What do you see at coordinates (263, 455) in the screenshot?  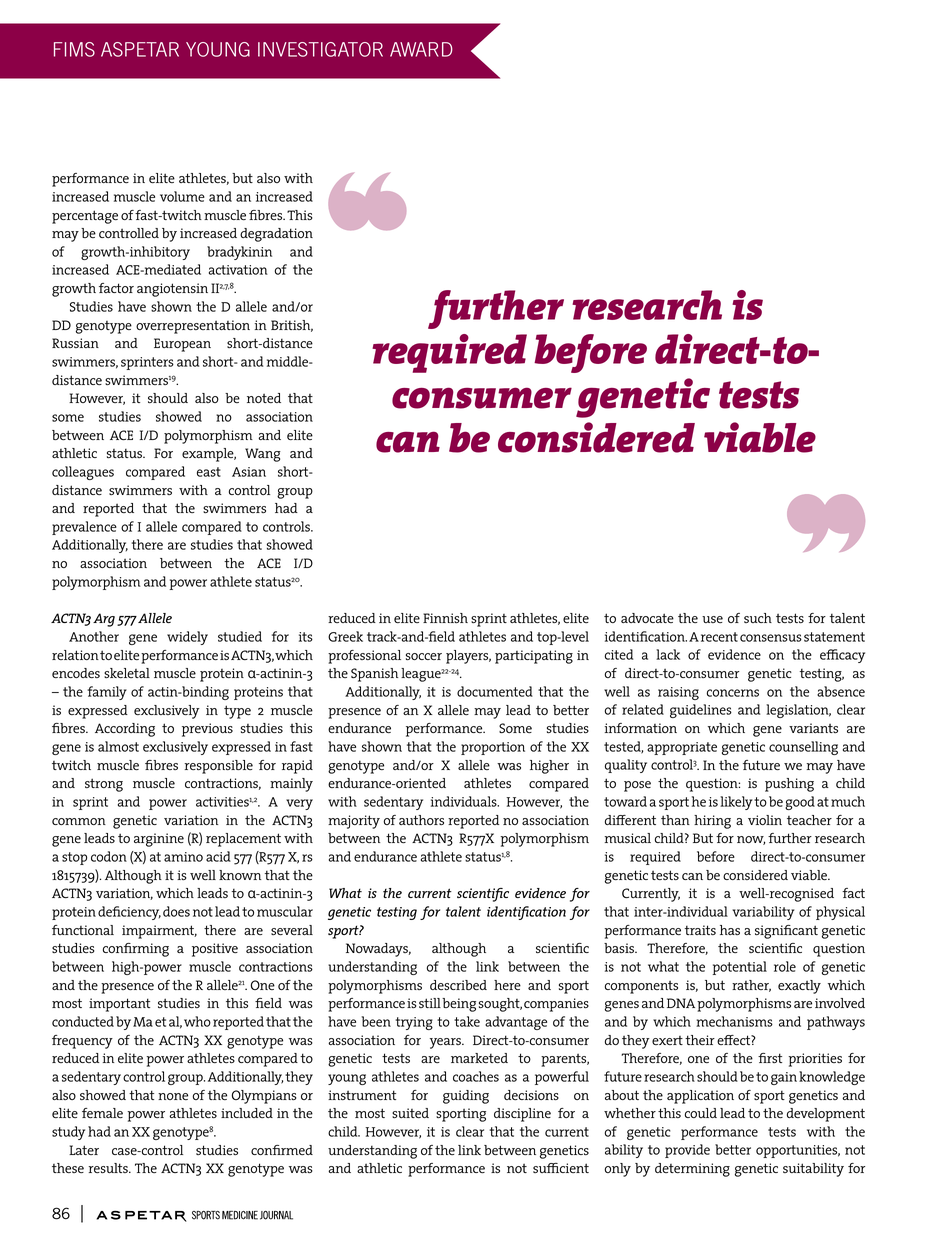 I see `Wang` at bounding box center [263, 455].
